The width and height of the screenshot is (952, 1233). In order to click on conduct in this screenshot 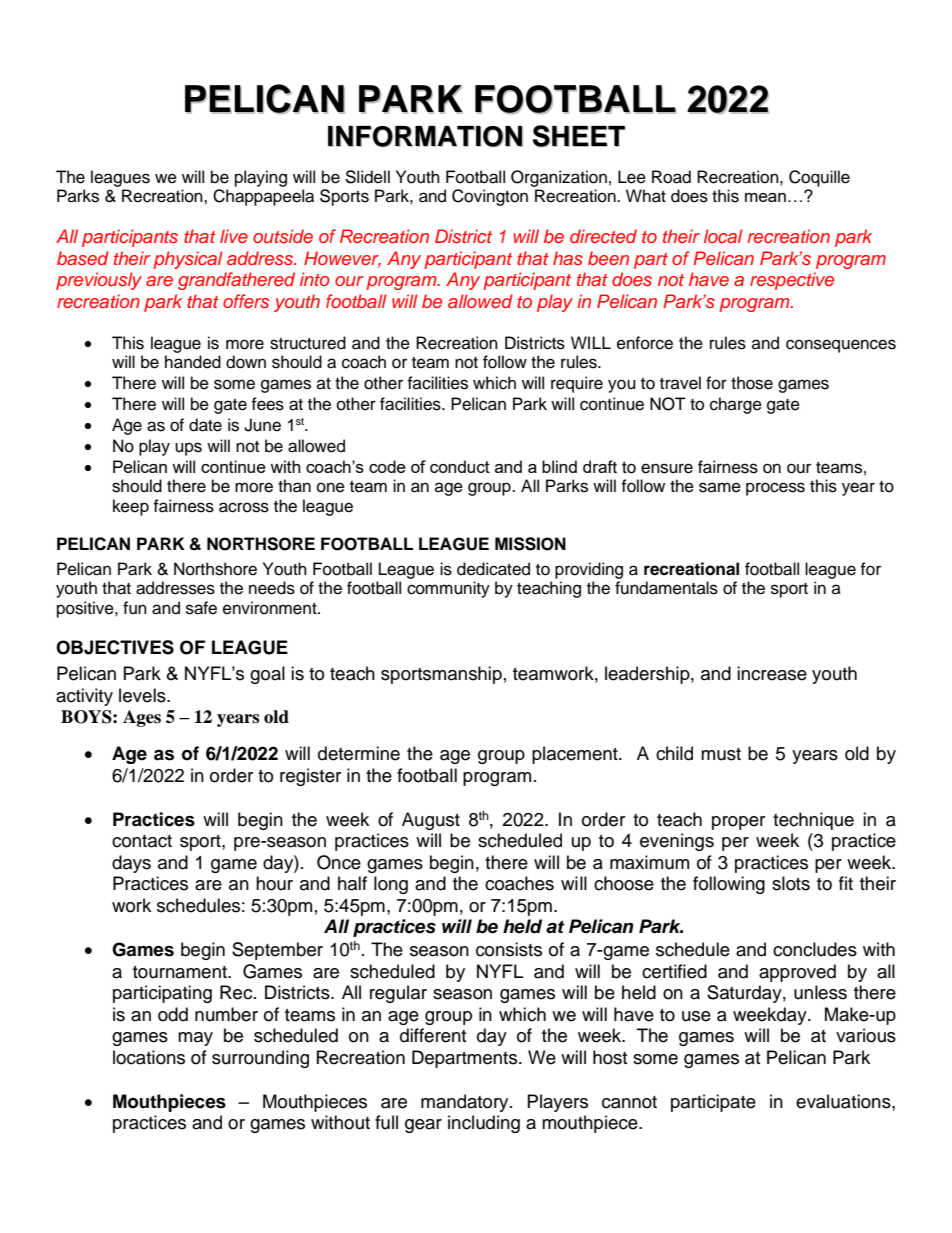, I will do `click(460, 466)`.
